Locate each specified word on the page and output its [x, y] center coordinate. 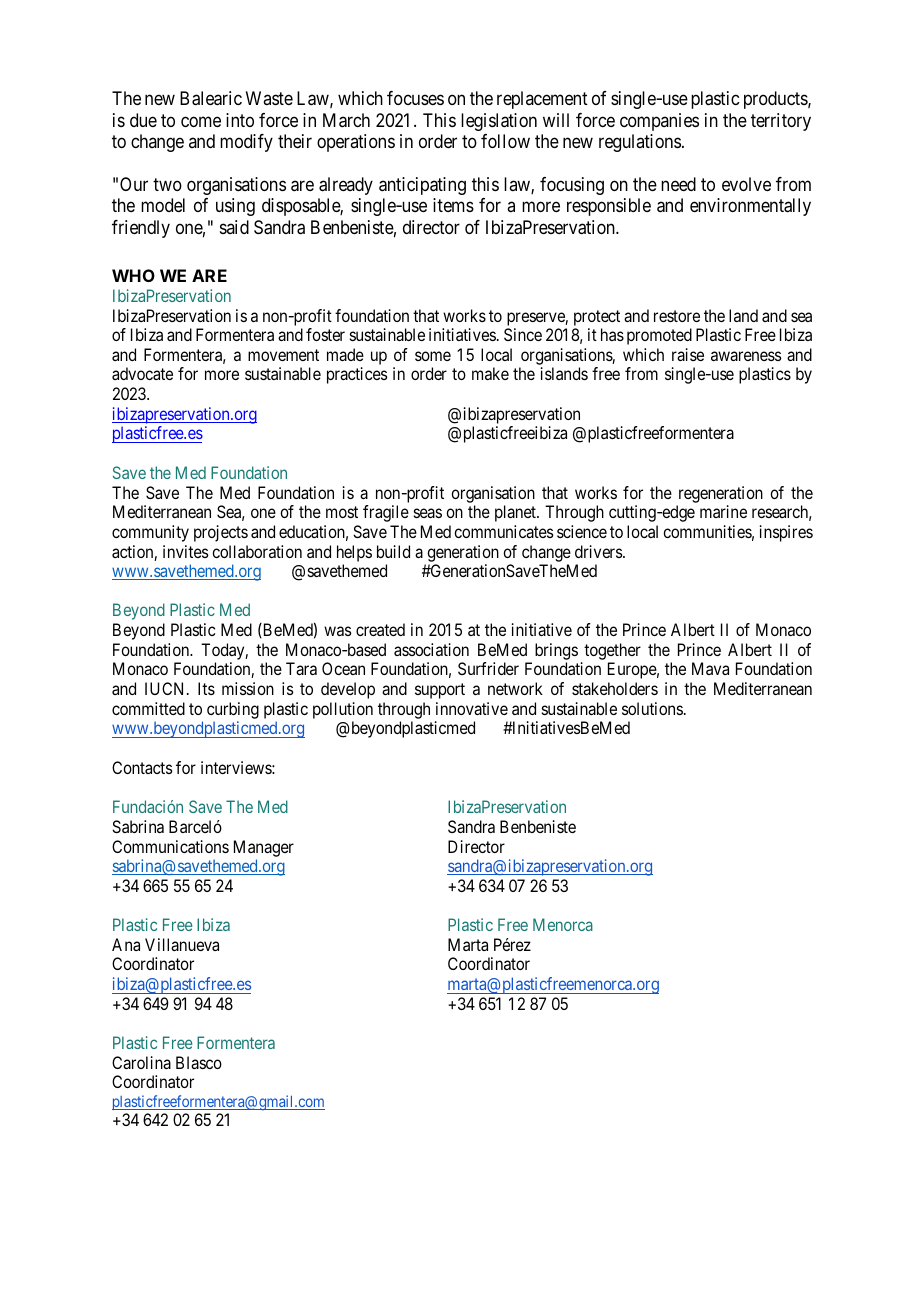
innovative [472, 708]
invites [186, 551]
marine [723, 511]
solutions [652, 708]
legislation [499, 122]
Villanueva [182, 944]
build [393, 551]
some [433, 356]
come [201, 121]
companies [659, 122]
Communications [170, 846]
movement [283, 355]
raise [688, 354]
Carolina [141, 1062]
